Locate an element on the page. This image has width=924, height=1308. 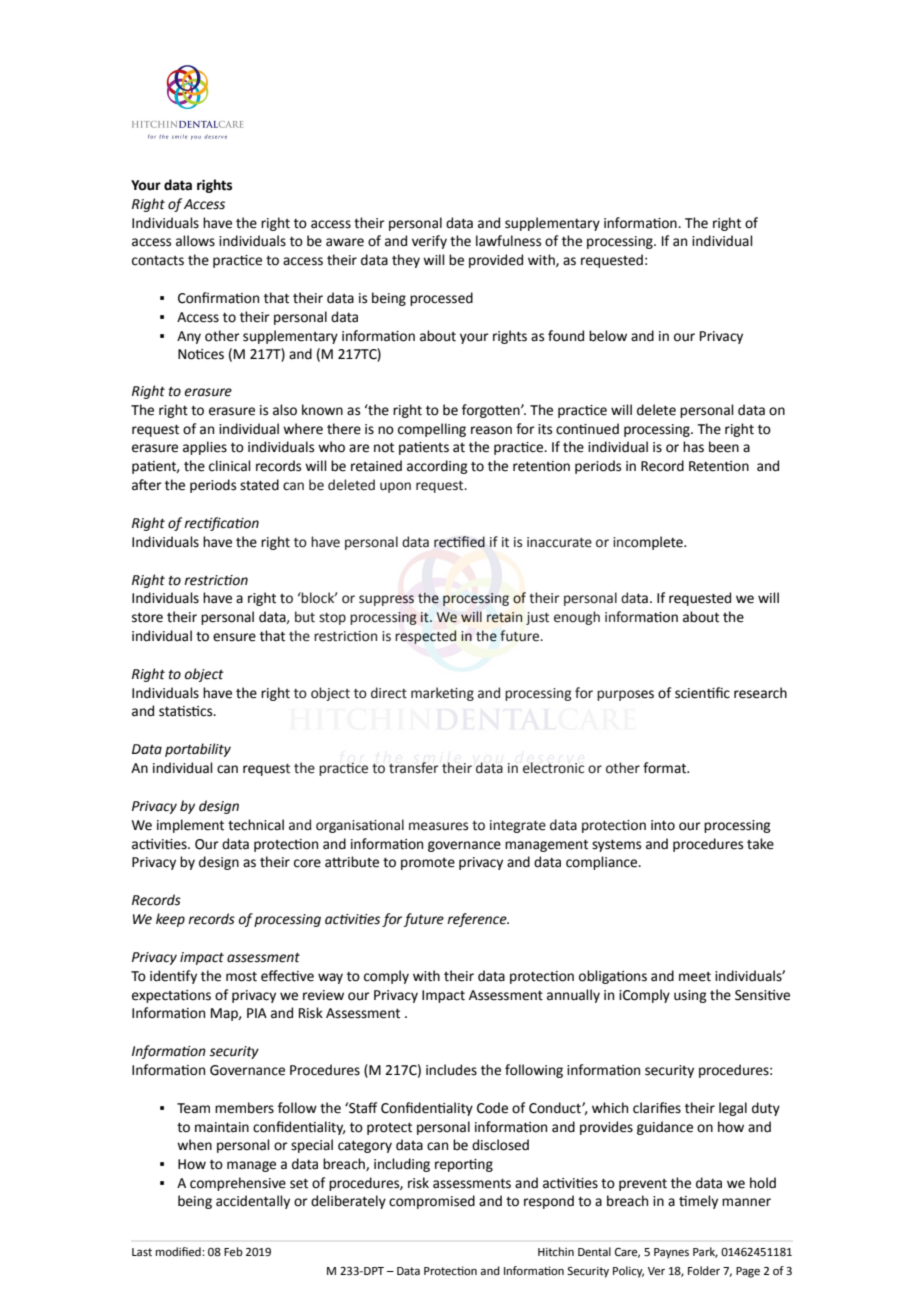
portability is located at coordinates (198, 750).
